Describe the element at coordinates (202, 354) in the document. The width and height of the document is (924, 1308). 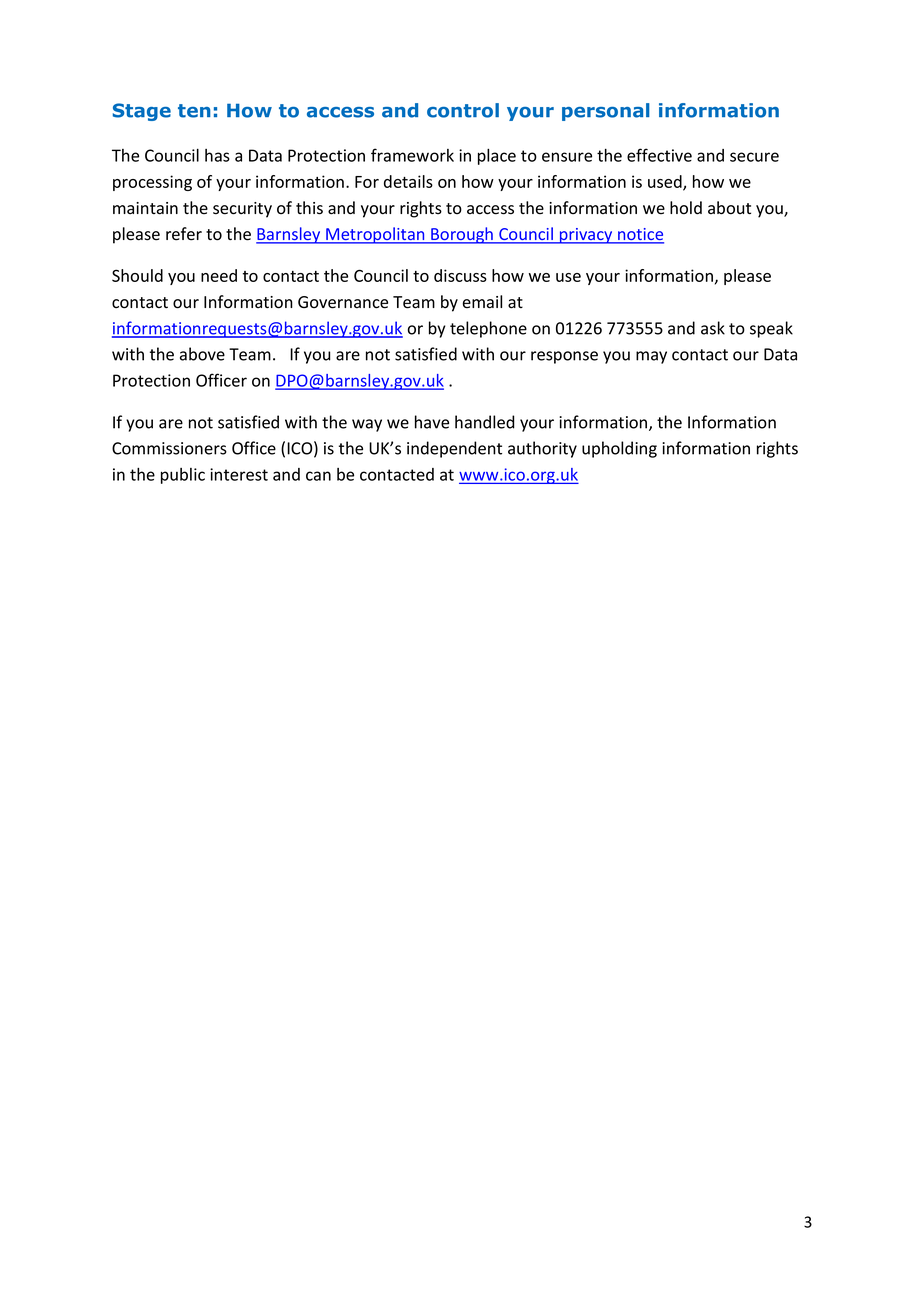
I see `above` at that location.
